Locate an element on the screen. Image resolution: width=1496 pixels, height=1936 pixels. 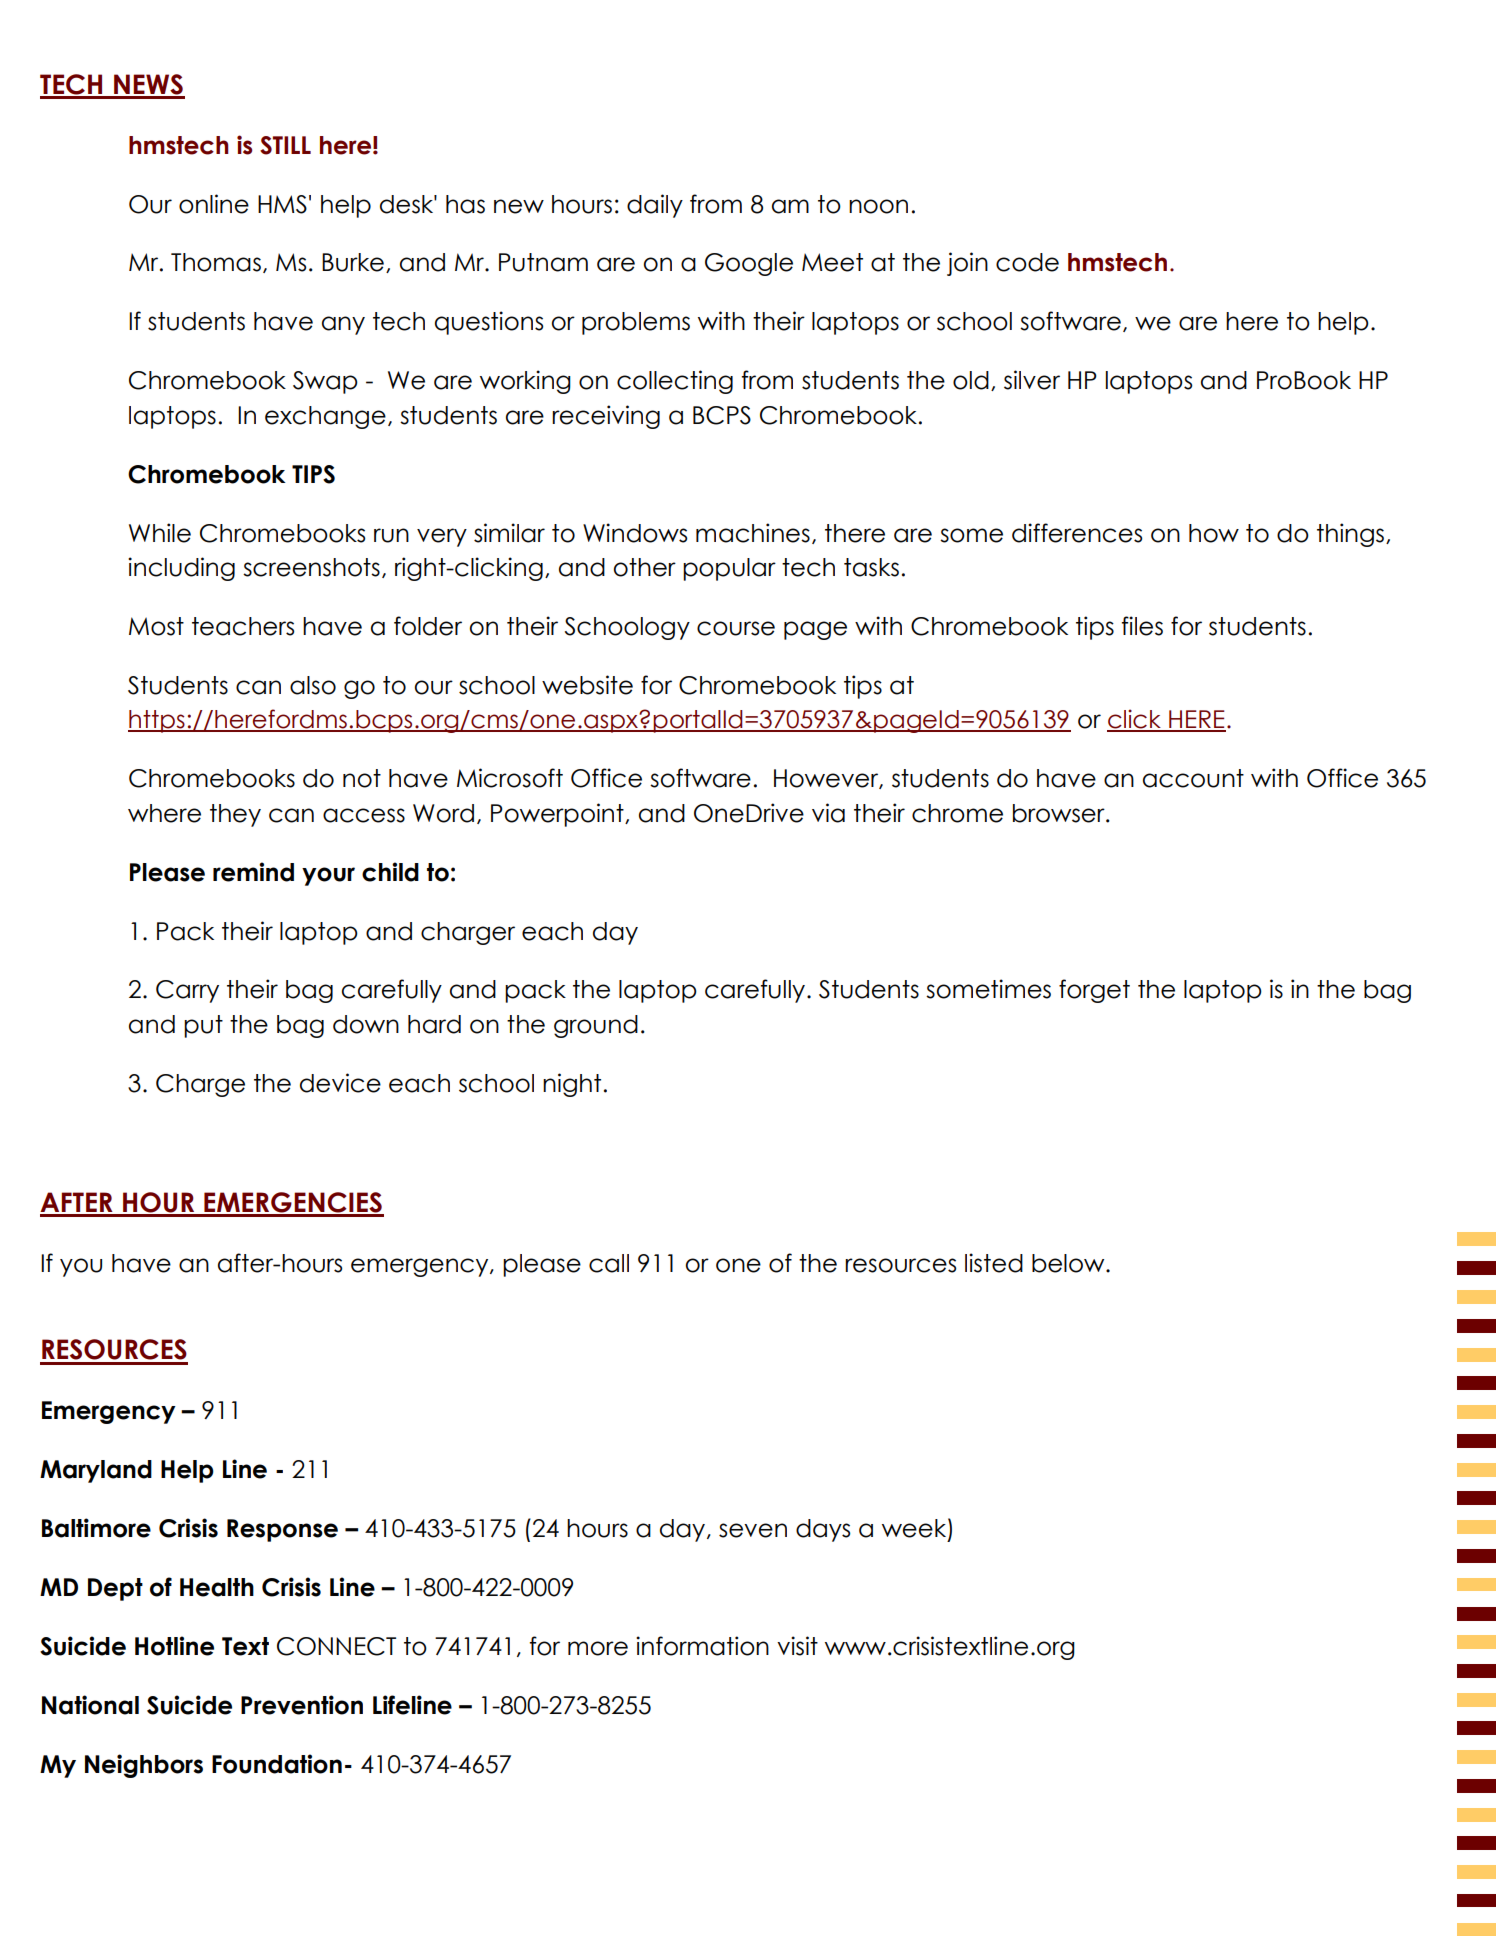
daily is located at coordinates (655, 206).
